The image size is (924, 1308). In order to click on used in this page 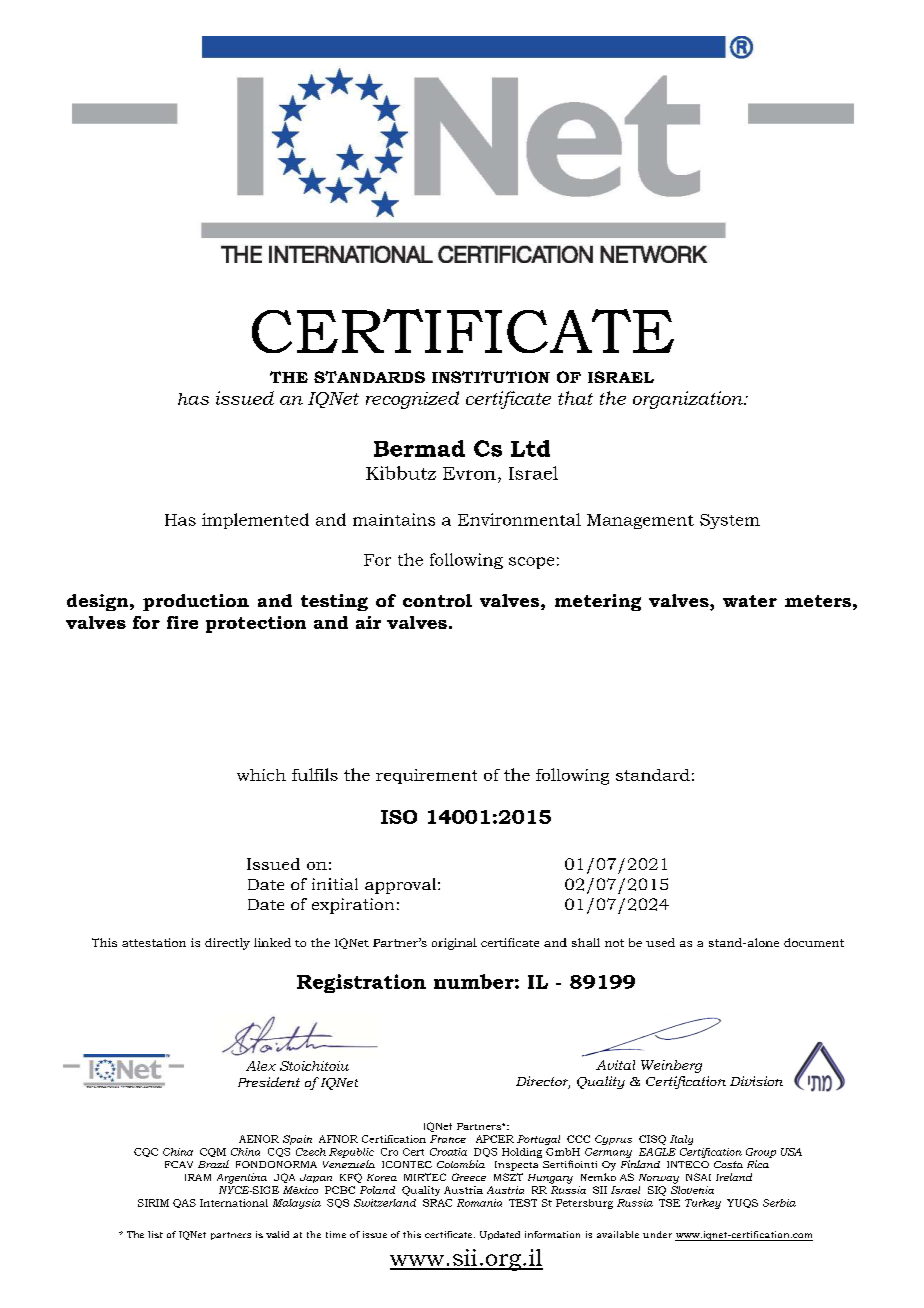, I will do `click(660, 942)`.
